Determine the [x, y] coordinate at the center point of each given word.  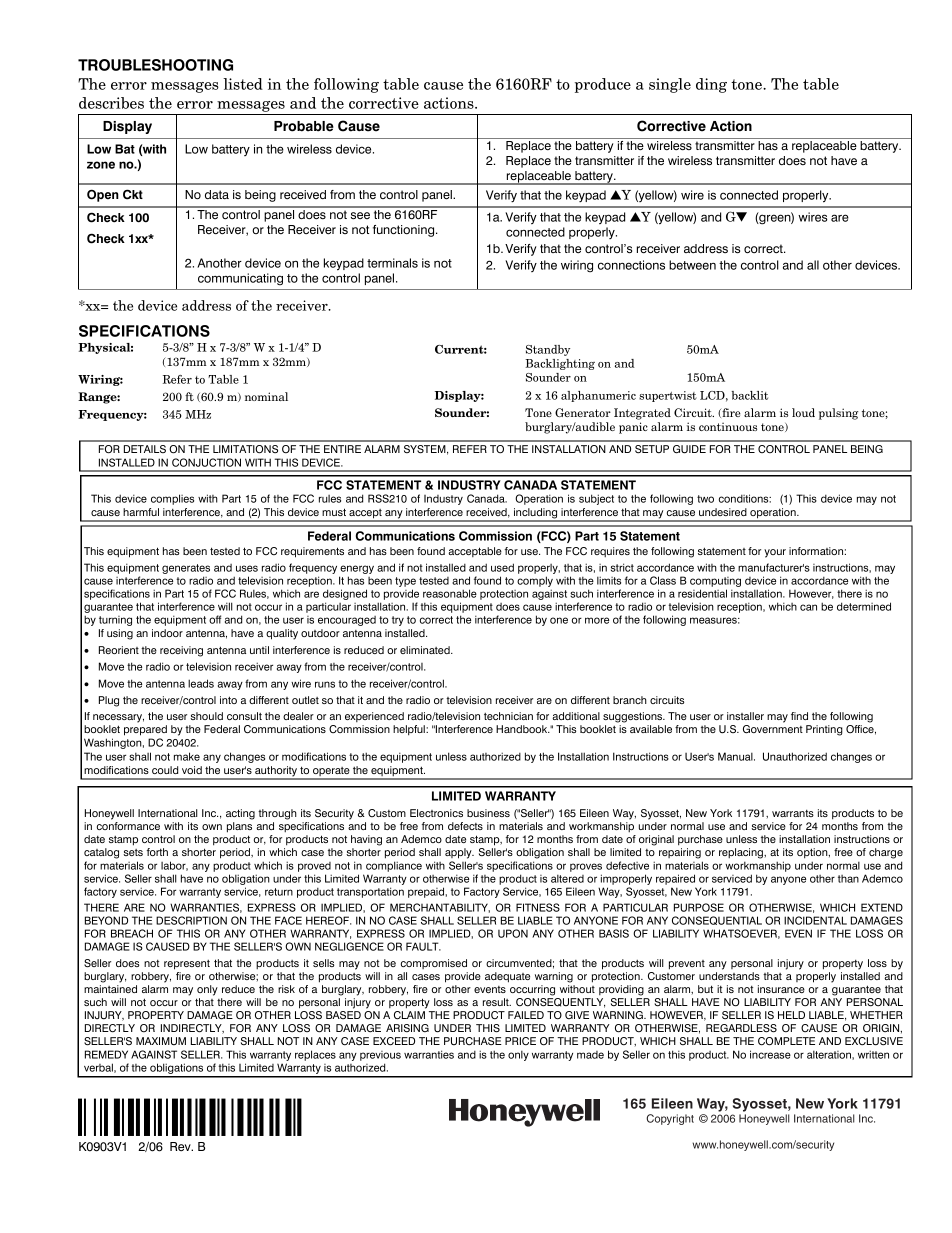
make [187, 756]
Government [773, 729]
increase [770, 1054]
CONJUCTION [206, 462]
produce [603, 85]
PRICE [520, 1041]
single [670, 85]
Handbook [523, 729]
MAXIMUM [161, 1041]
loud [803, 412]
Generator [583, 412]
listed [243, 84]
